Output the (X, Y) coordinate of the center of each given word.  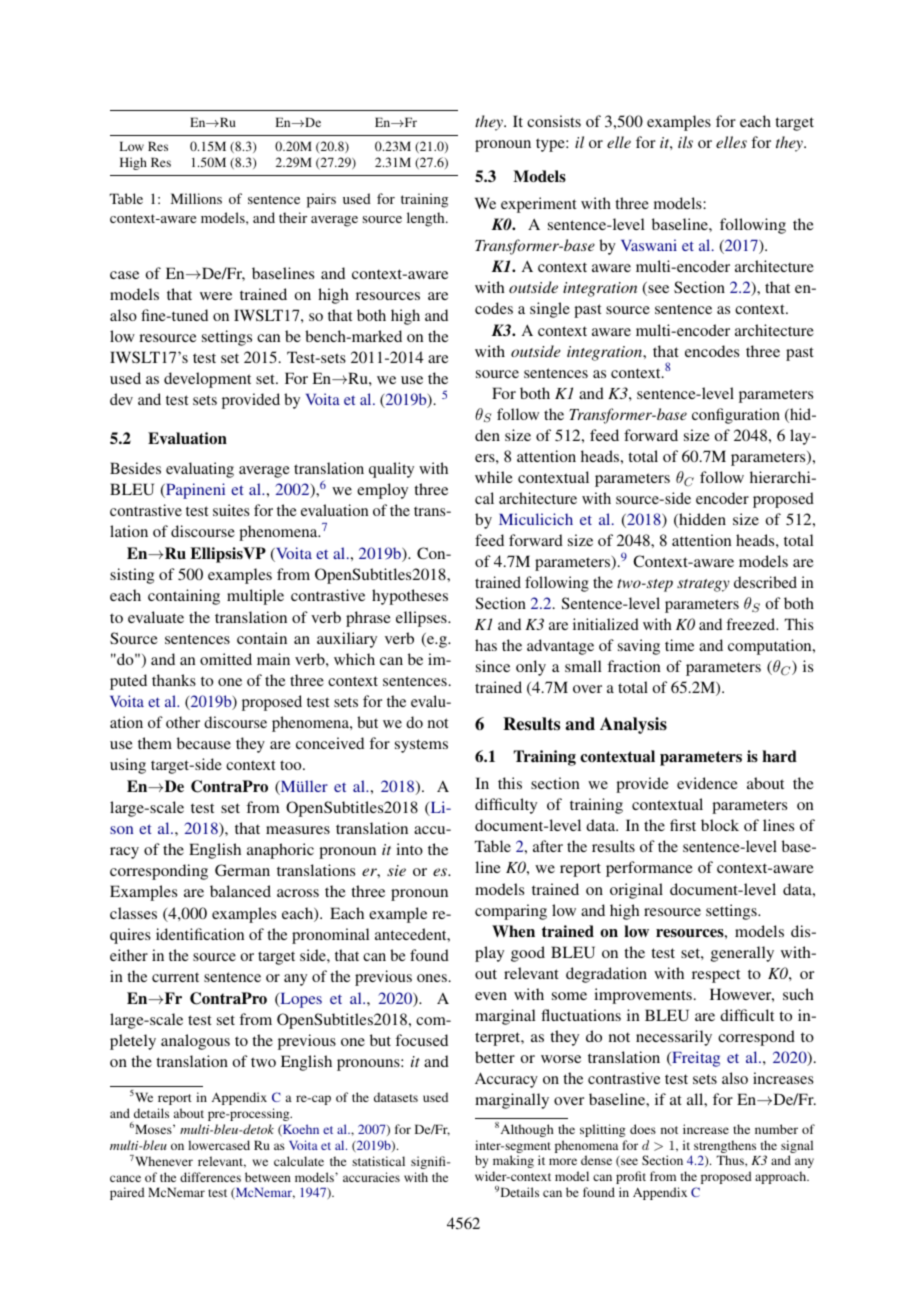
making (513, 1161)
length (427, 219)
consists (554, 121)
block (720, 825)
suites (231, 510)
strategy (703, 585)
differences (210, 1177)
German (242, 870)
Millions (196, 198)
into (409, 849)
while (494, 477)
